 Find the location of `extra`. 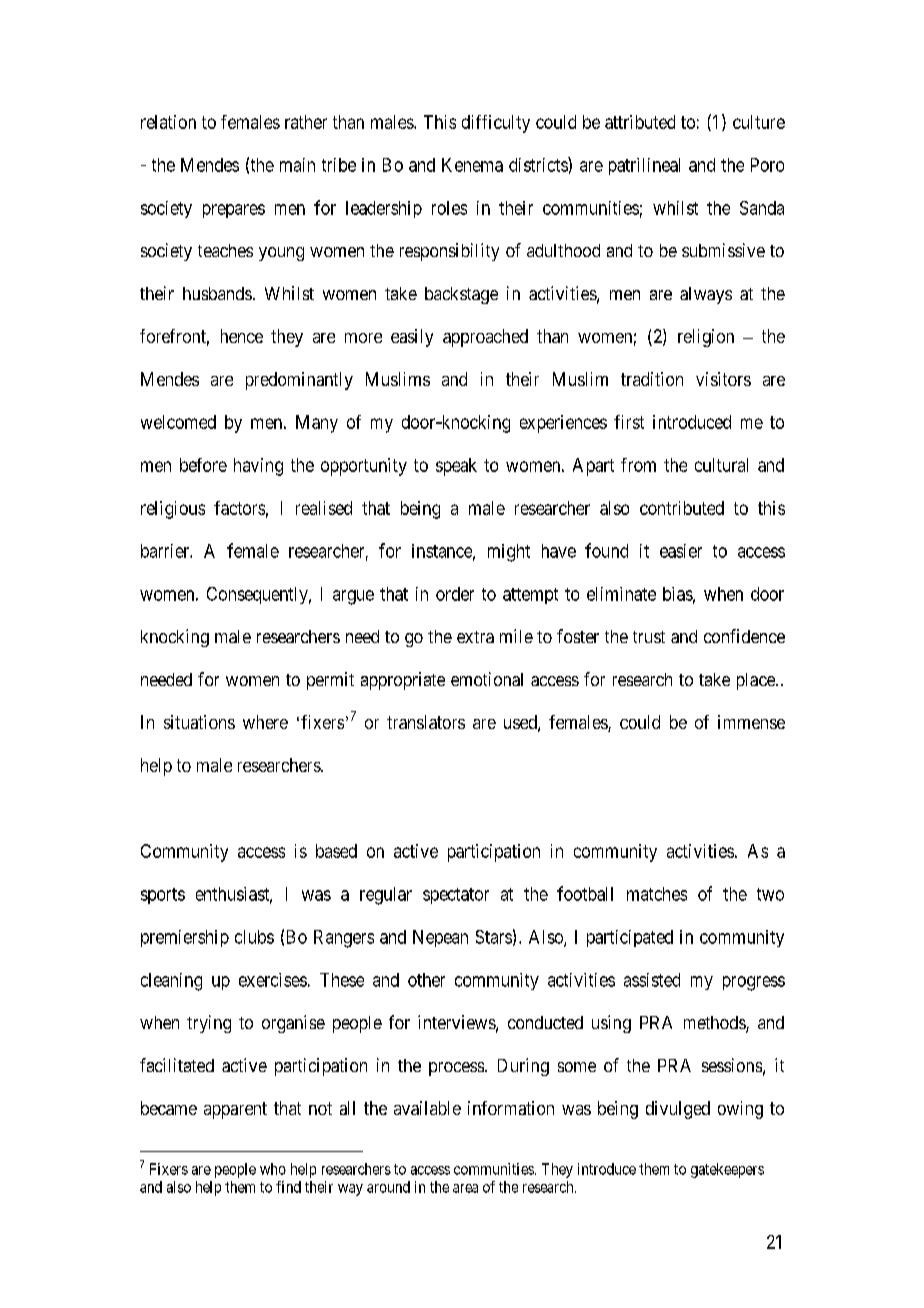

extra is located at coordinates (475, 637).
